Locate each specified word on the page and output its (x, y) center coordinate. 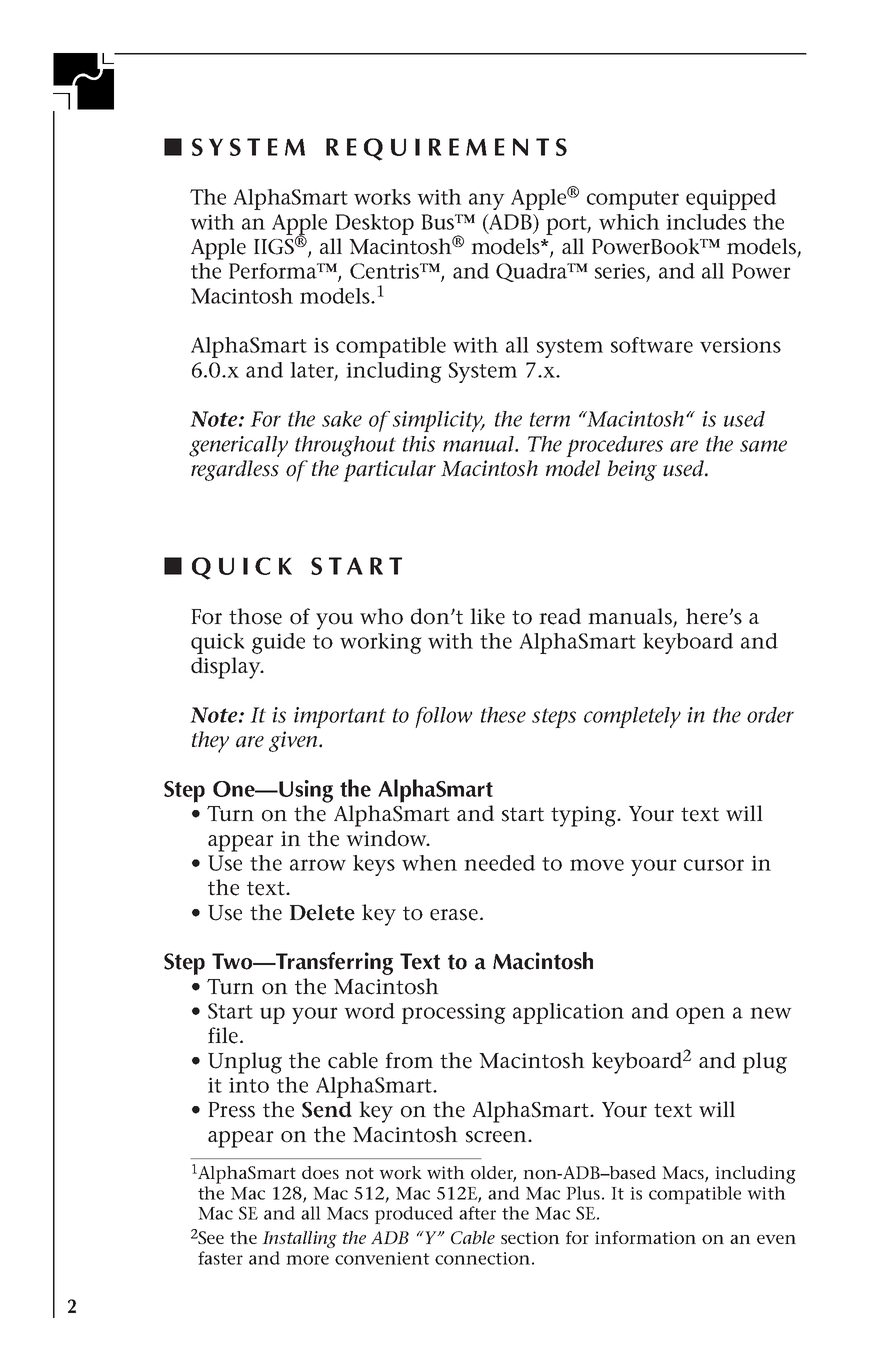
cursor (714, 865)
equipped (731, 199)
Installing (299, 1239)
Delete (322, 912)
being (632, 470)
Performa (274, 271)
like (487, 616)
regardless (235, 470)
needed (499, 863)
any (487, 201)
